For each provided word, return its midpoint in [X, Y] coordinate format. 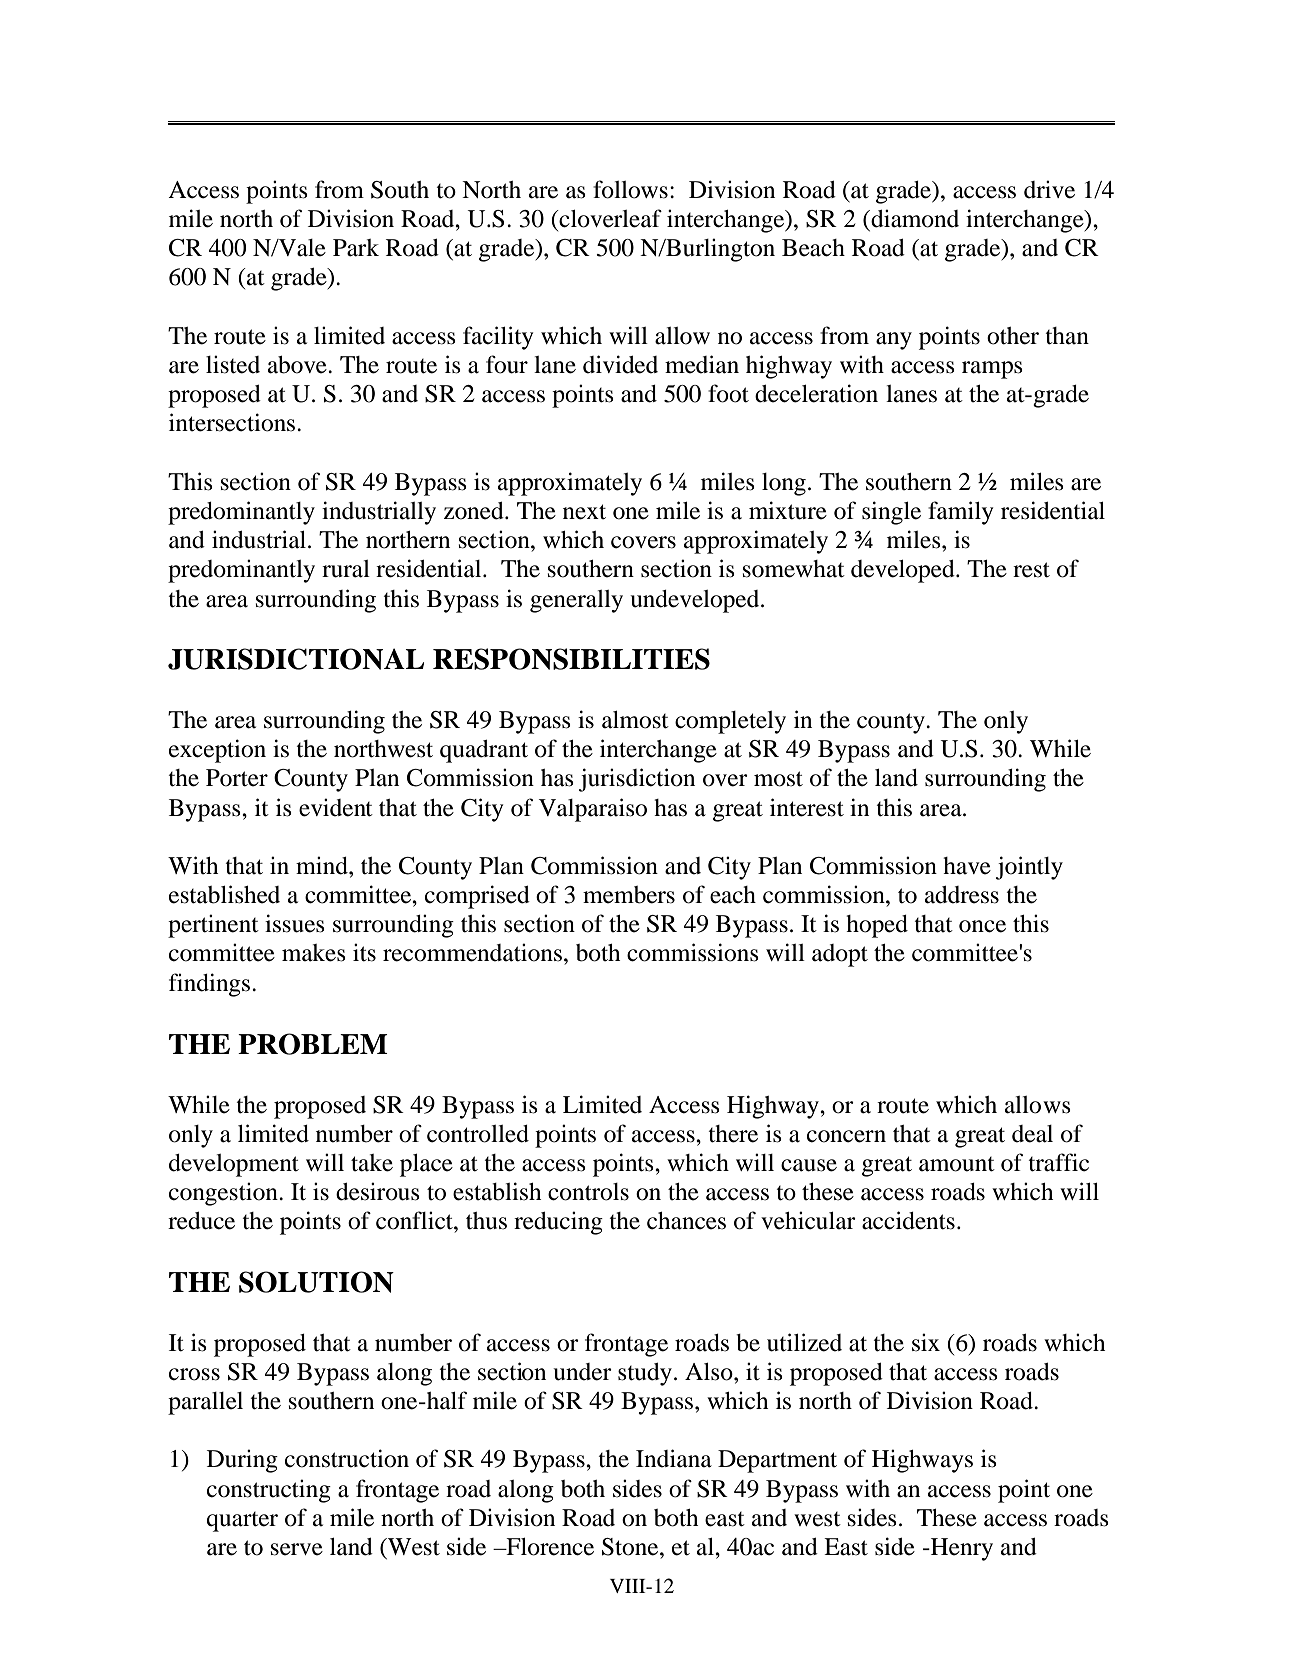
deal [1032, 1134]
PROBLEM [313, 1044]
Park [356, 248]
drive [1049, 189]
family [960, 513]
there [733, 1134]
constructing [269, 1491]
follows [630, 189]
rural [346, 569]
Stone [631, 1547]
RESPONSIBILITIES [571, 659]
